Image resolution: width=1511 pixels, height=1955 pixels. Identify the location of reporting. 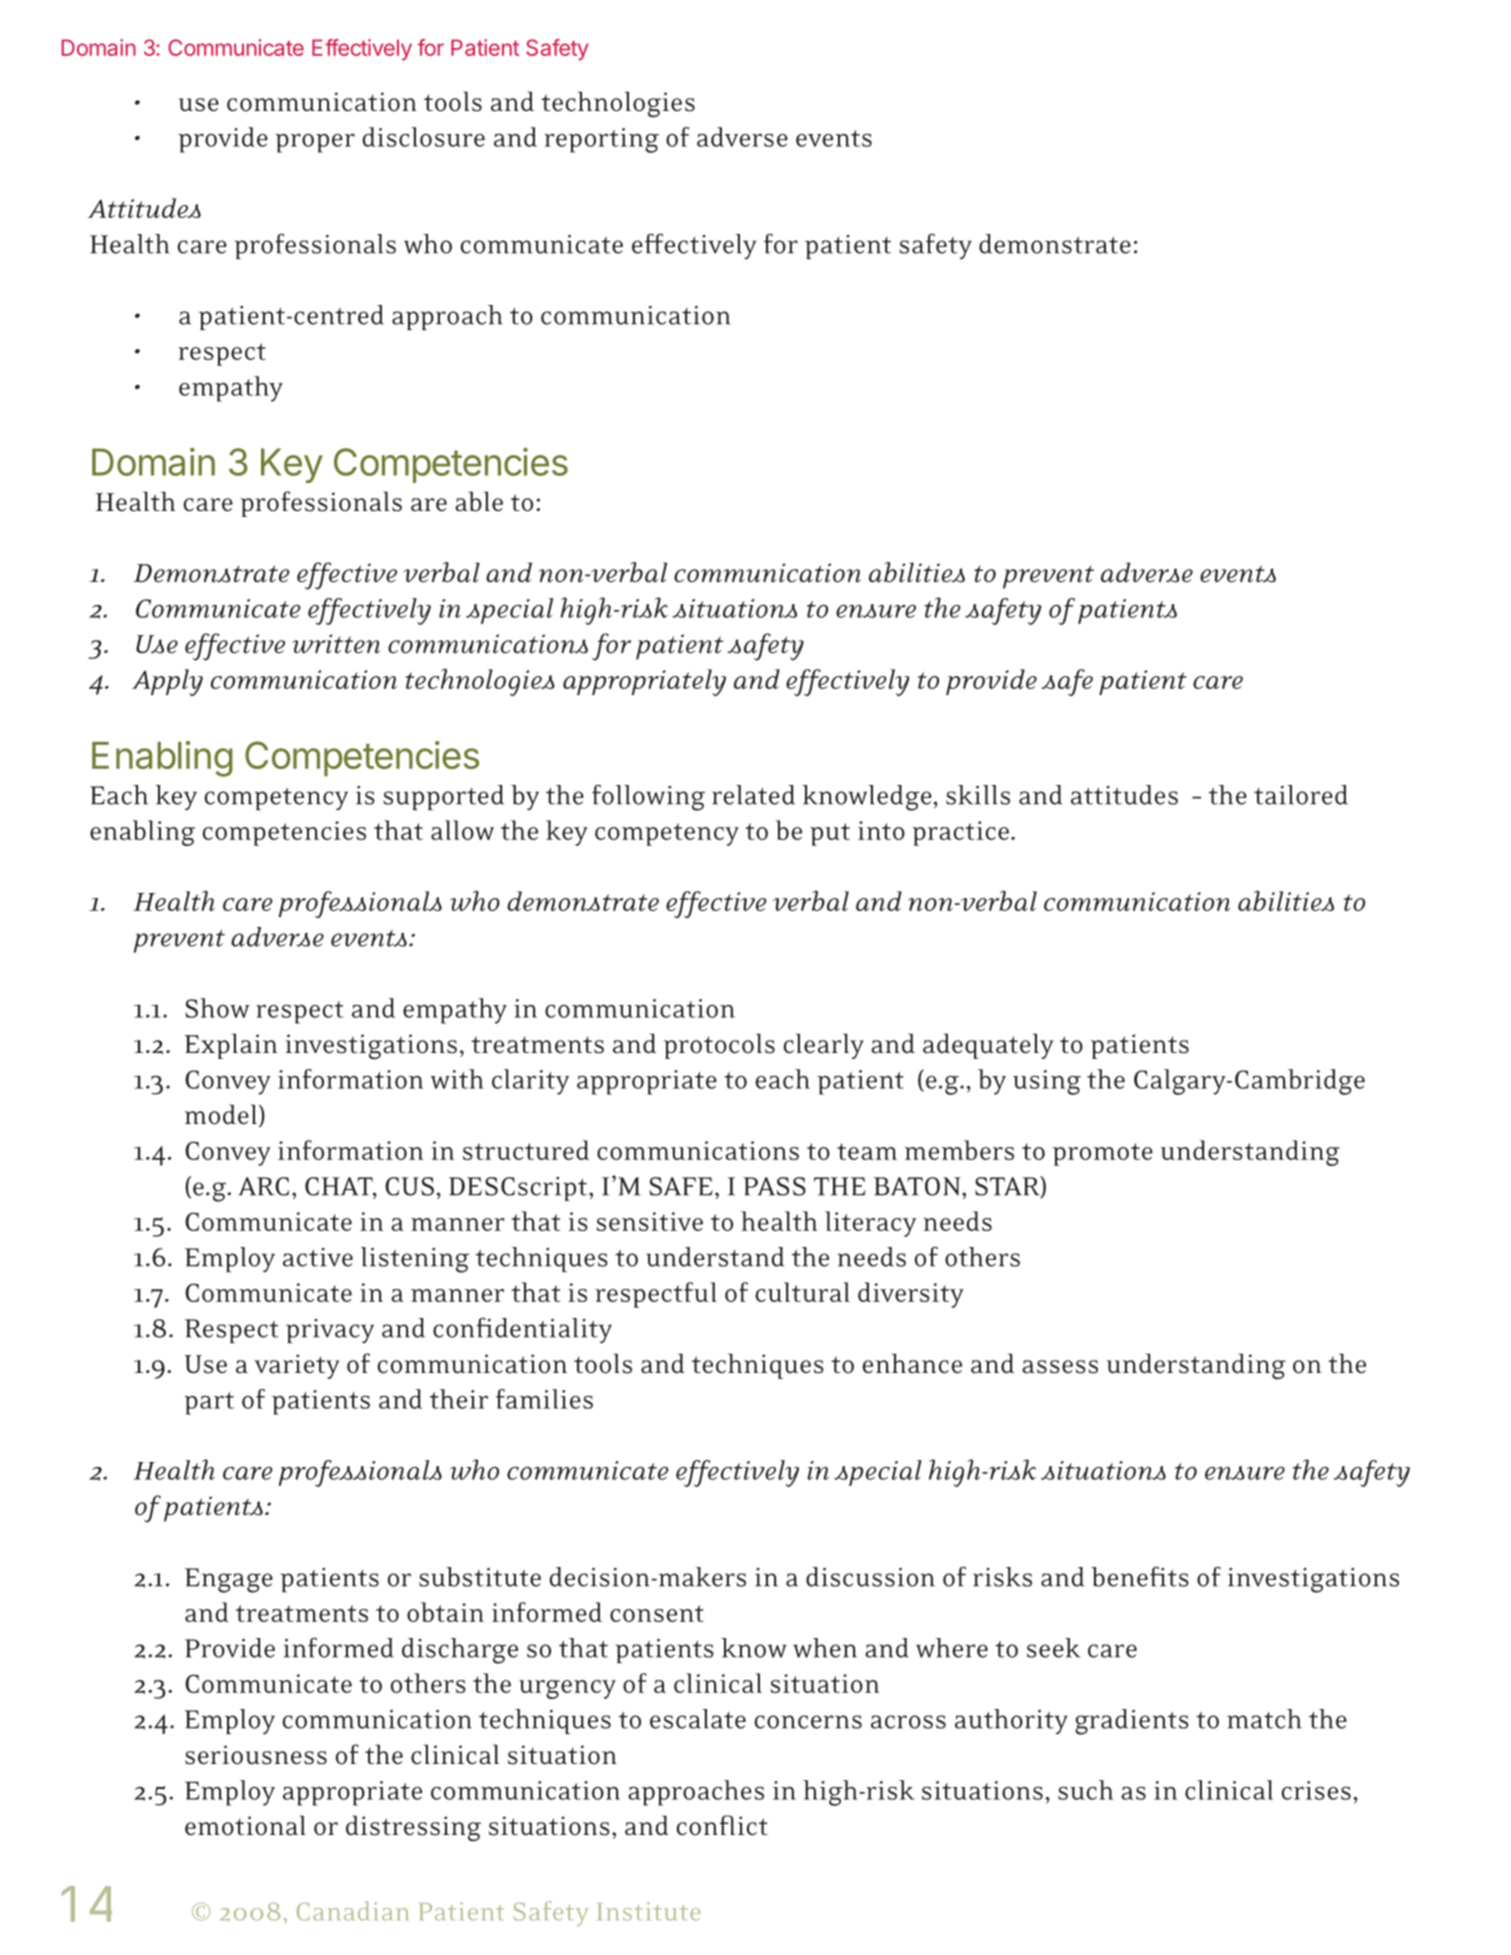
(601, 140).
